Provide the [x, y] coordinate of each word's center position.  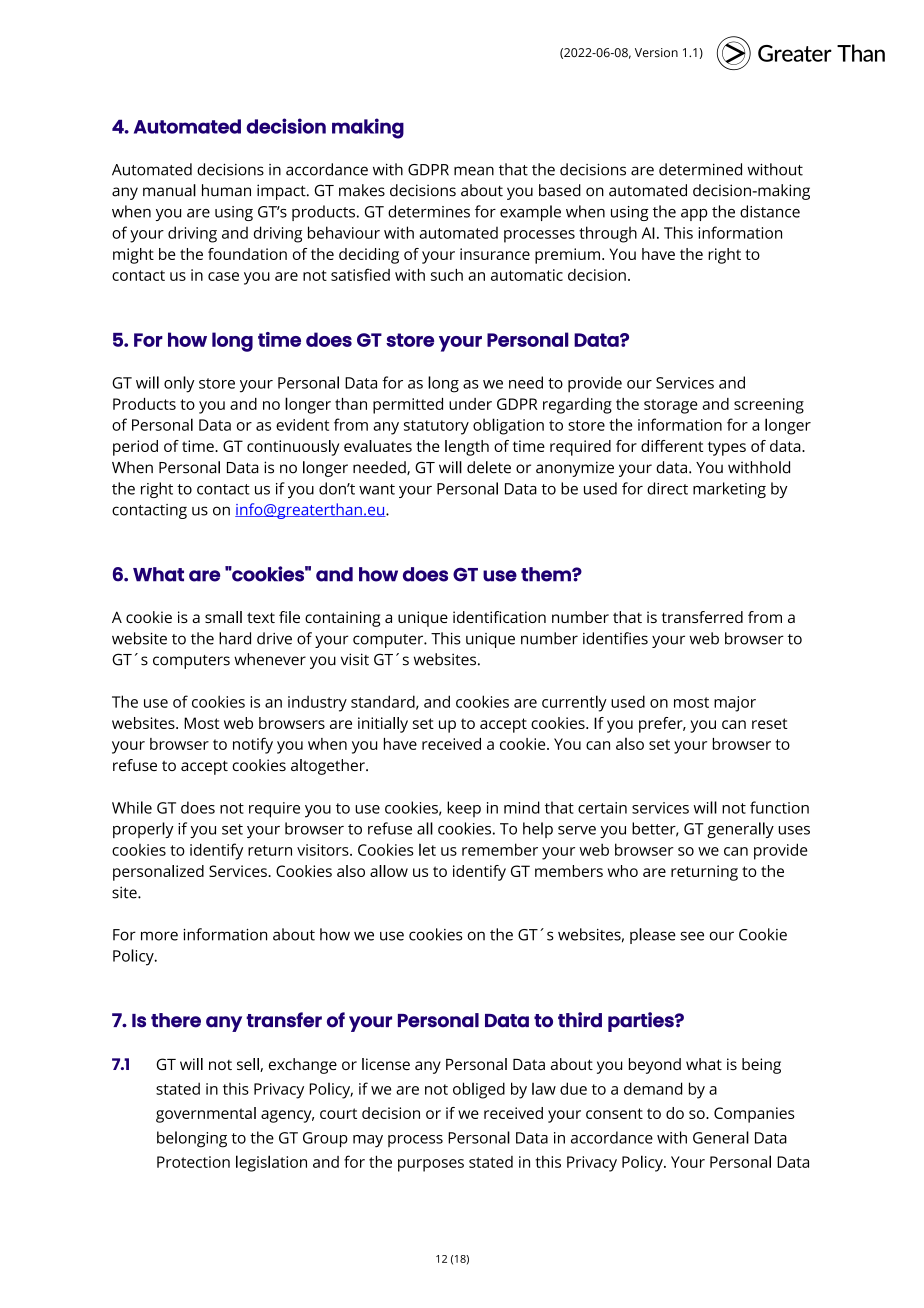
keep [464, 809]
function [779, 807]
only [179, 384]
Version [656, 52]
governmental [206, 1115]
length [467, 448]
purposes [431, 1165]
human [226, 190]
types [727, 448]
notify [253, 745]
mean [474, 171]
